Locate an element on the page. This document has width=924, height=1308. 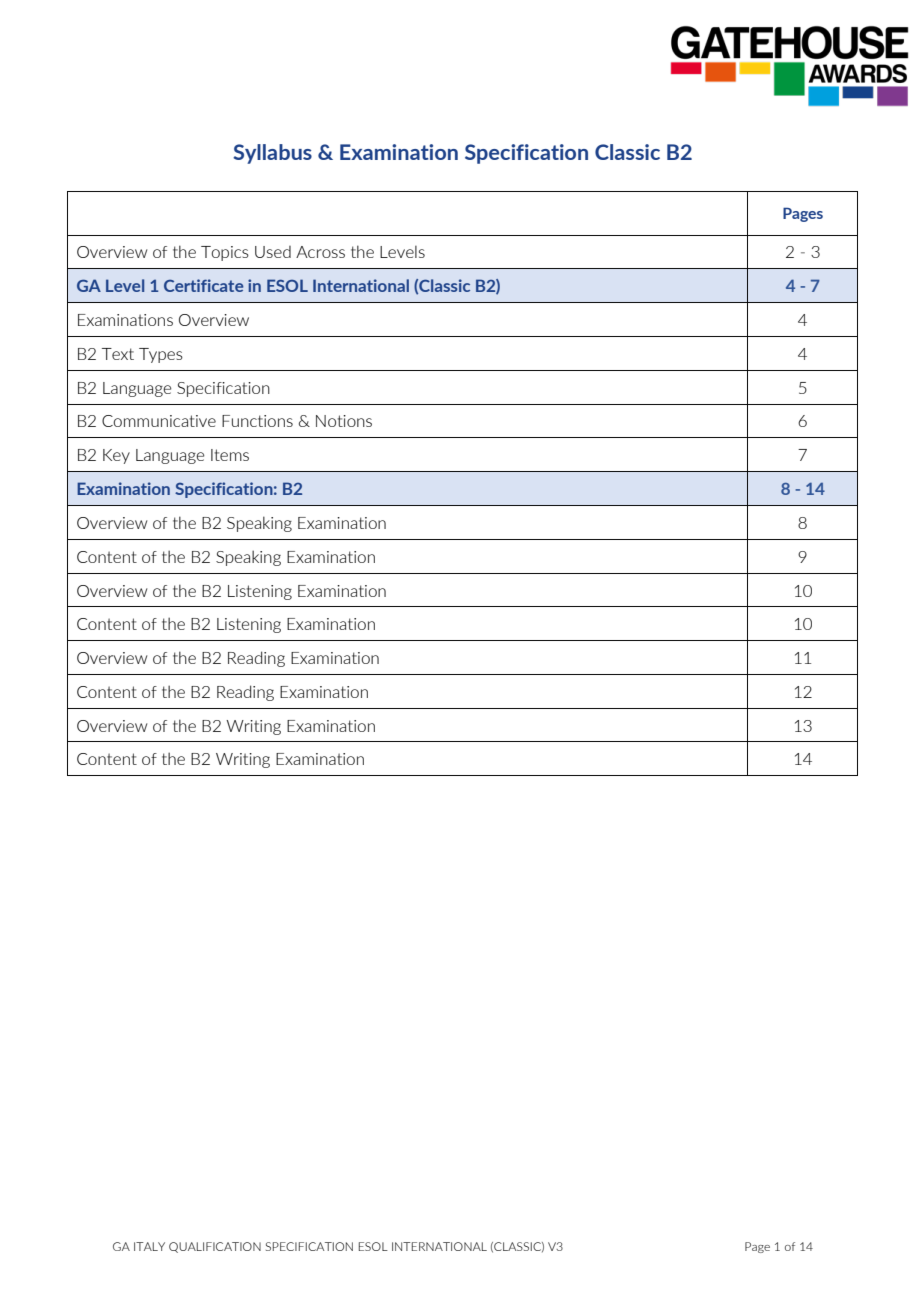
Across is located at coordinates (320, 252).
